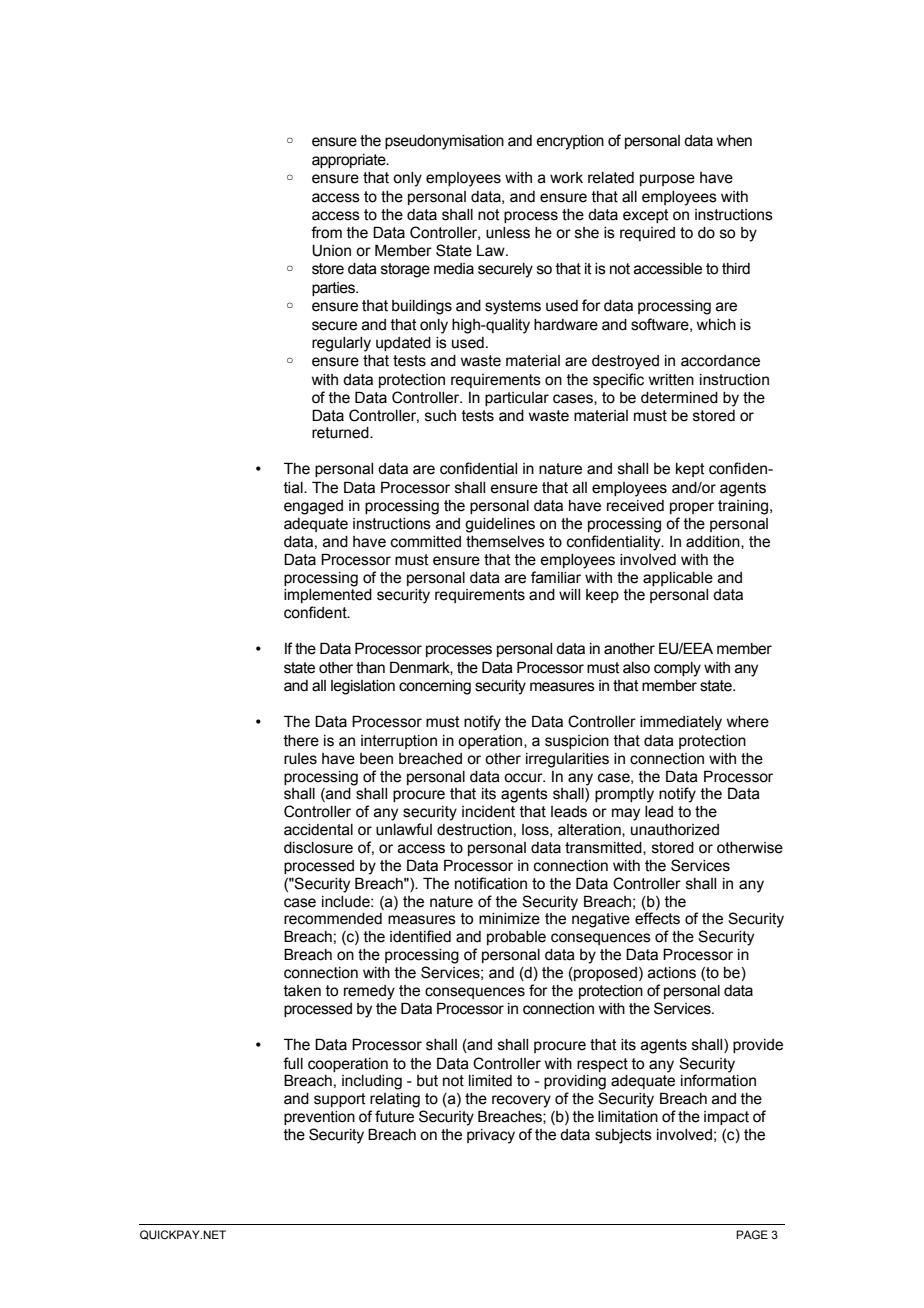  Describe the element at coordinates (491, 1136) in the document. I see `privacy` at that location.
